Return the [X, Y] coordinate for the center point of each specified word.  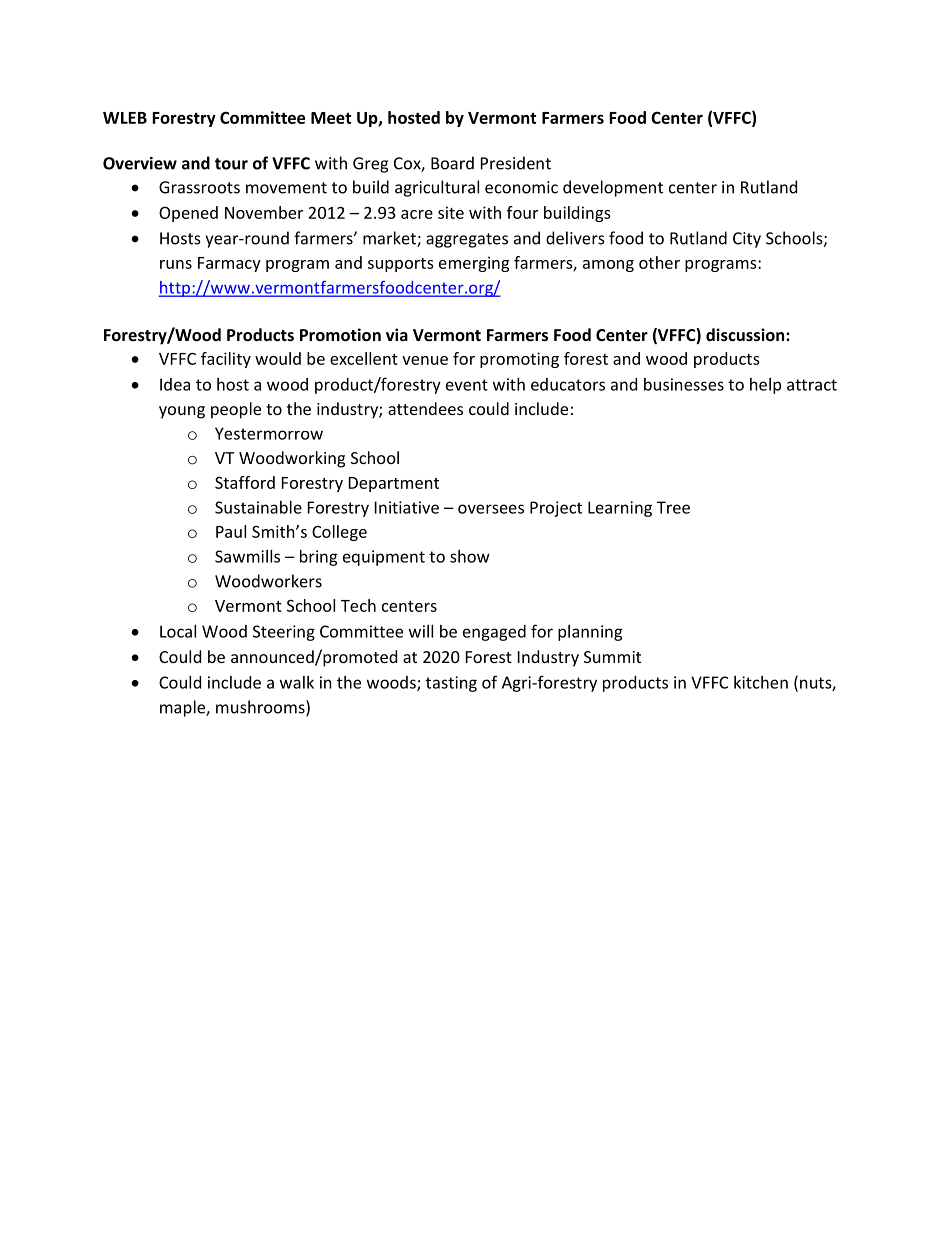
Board [452, 163]
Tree [673, 507]
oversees [491, 509]
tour [231, 164]
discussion [746, 334]
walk [297, 682]
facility [226, 360]
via [397, 334]
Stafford [245, 482]
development [613, 188]
